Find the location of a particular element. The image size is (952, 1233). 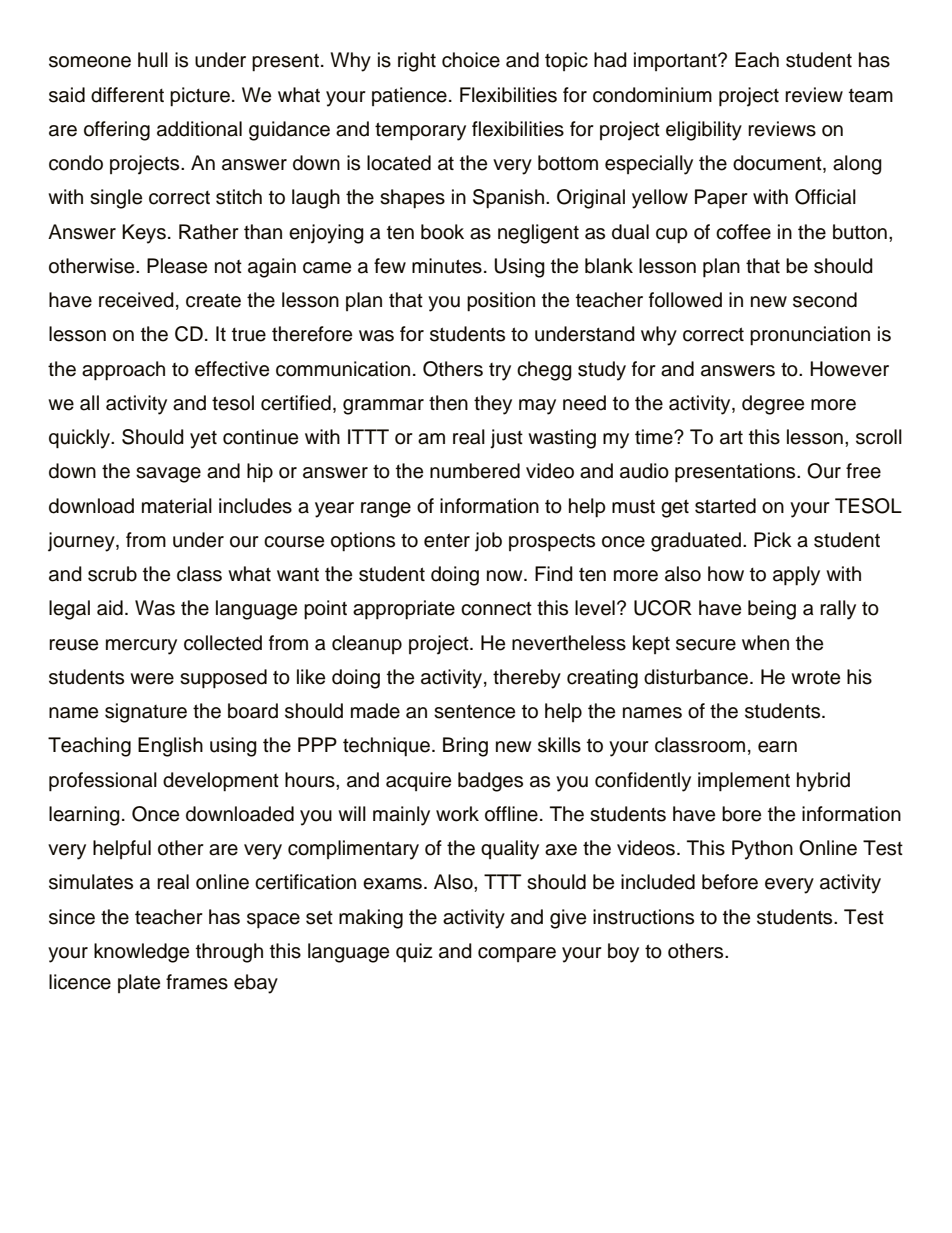

position is located at coordinates (501, 302).
